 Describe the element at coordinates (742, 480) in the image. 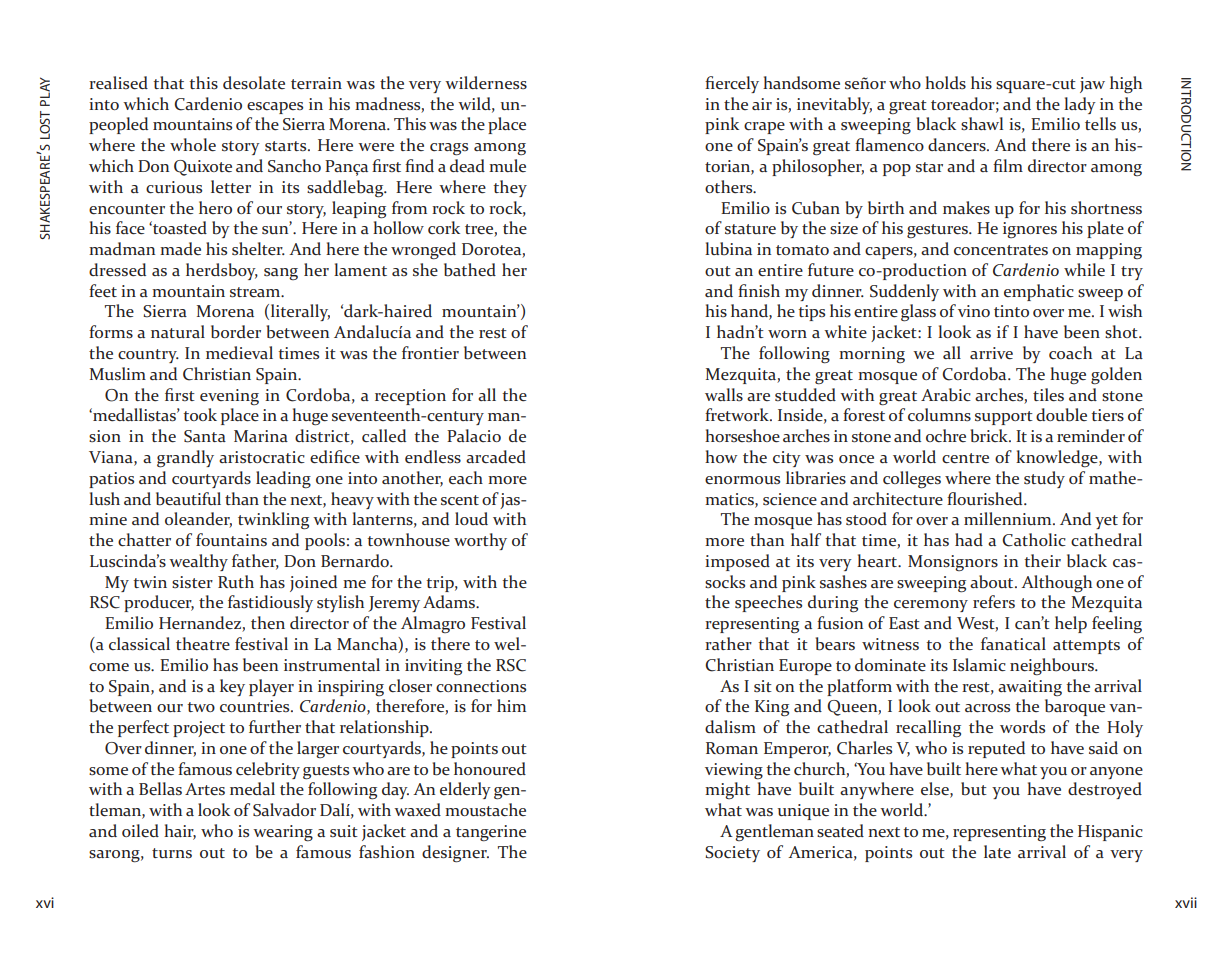

I see `enormous` at that location.
